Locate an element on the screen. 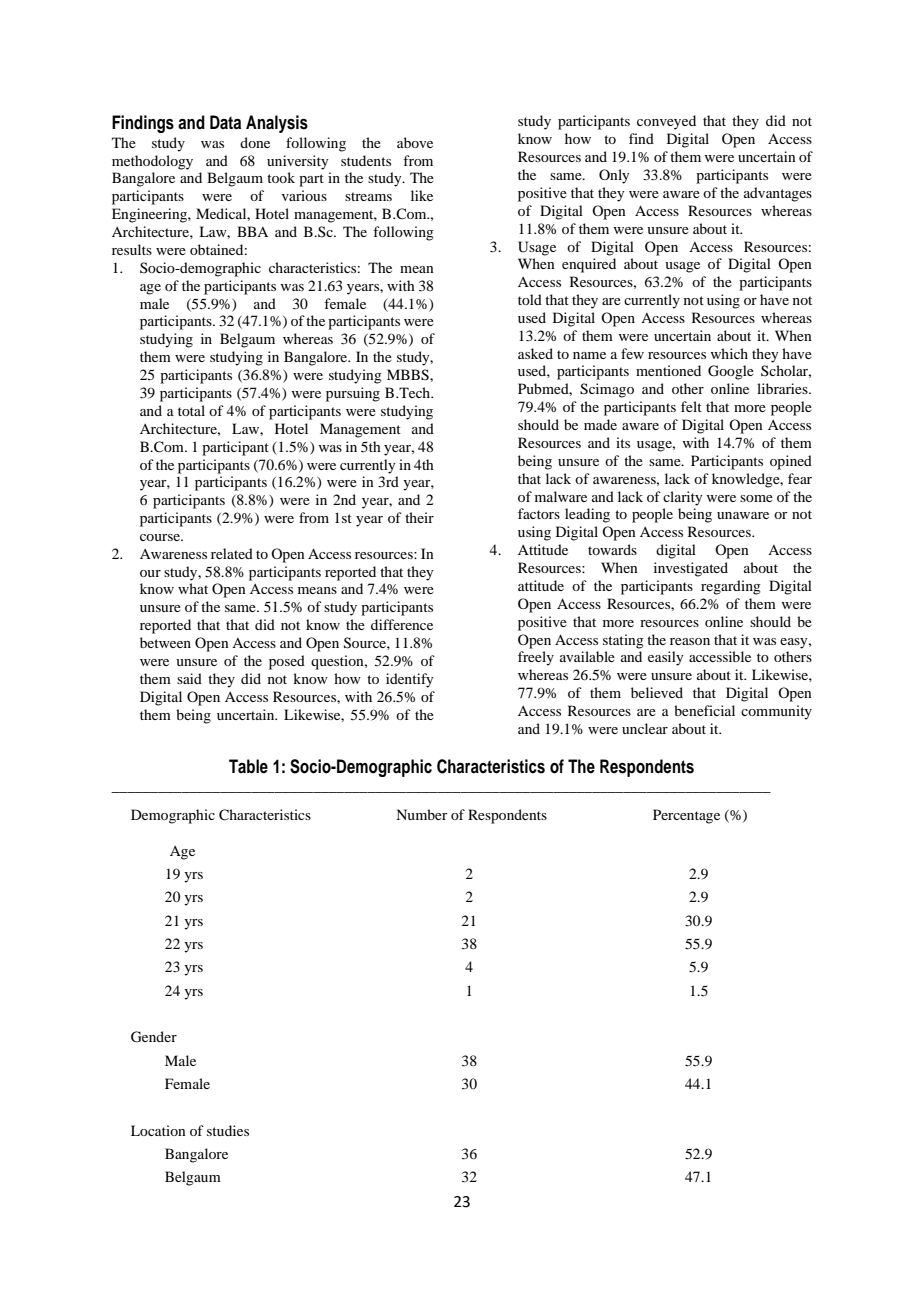 This screenshot has width=924, height=1308. Data is located at coordinates (225, 122).
